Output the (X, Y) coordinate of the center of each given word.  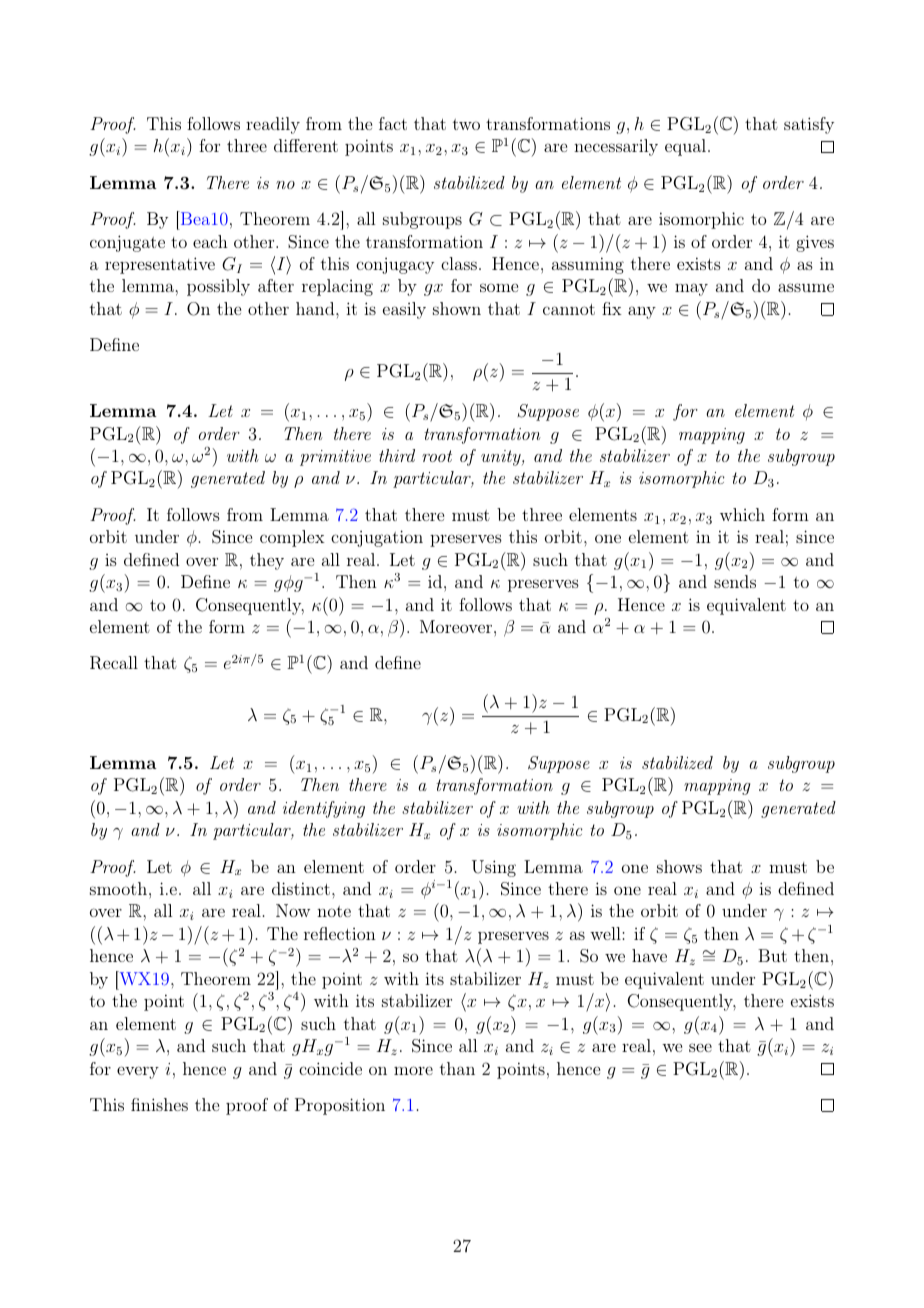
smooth (120, 888)
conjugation (377, 538)
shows (679, 866)
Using (494, 868)
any (642, 312)
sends (735, 581)
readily (273, 125)
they (267, 561)
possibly (218, 287)
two (466, 124)
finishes (159, 1104)
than (457, 1068)
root (437, 456)
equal (685, 147)
